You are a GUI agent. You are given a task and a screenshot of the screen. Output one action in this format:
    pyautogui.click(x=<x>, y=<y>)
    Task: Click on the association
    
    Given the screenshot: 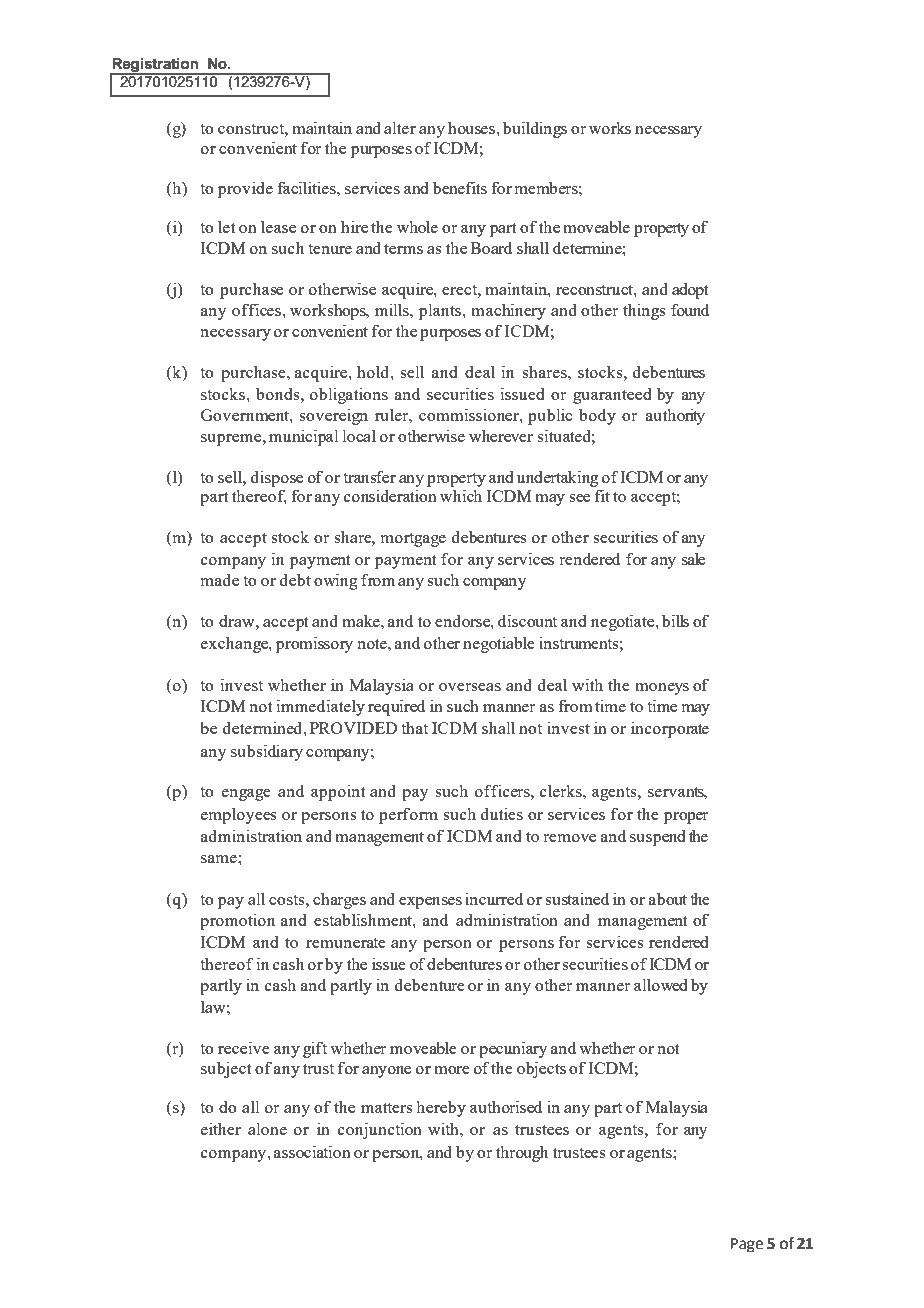 What is the action you would take?
    pyautogui.click(x=312, y=1151)
